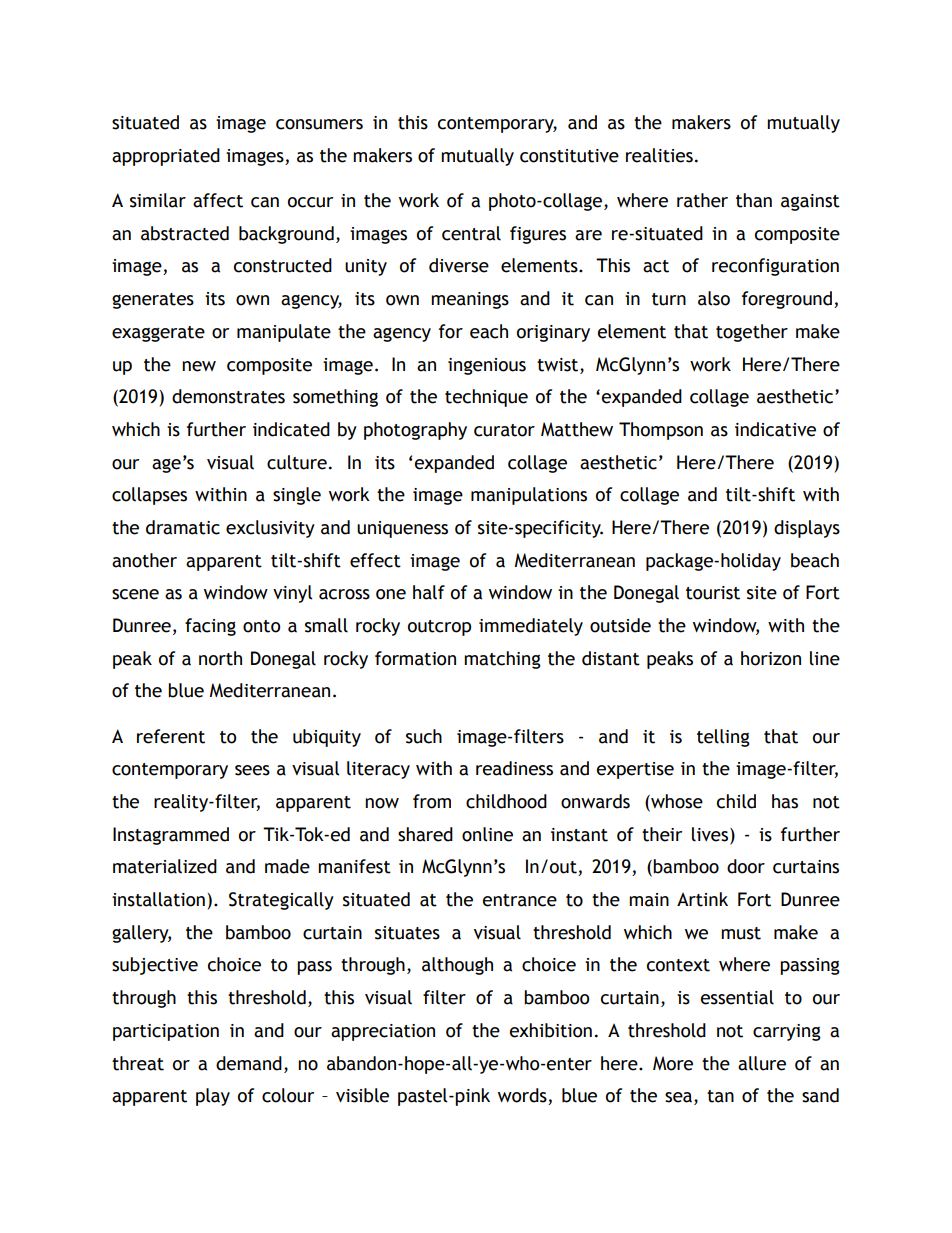  I want to click on lives, so click(711, 834).
